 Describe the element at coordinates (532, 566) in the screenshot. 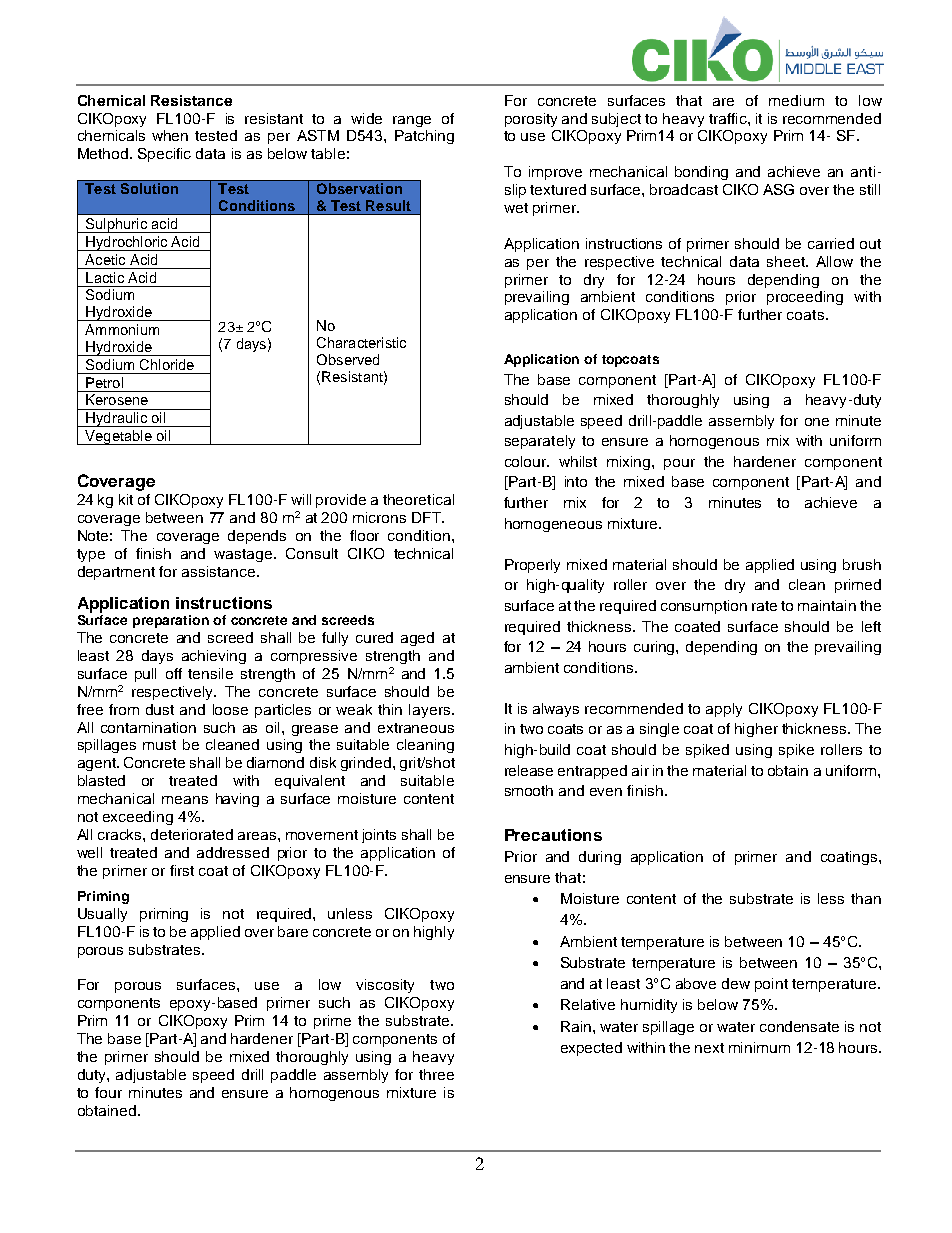

I see `Properly` at that location.
